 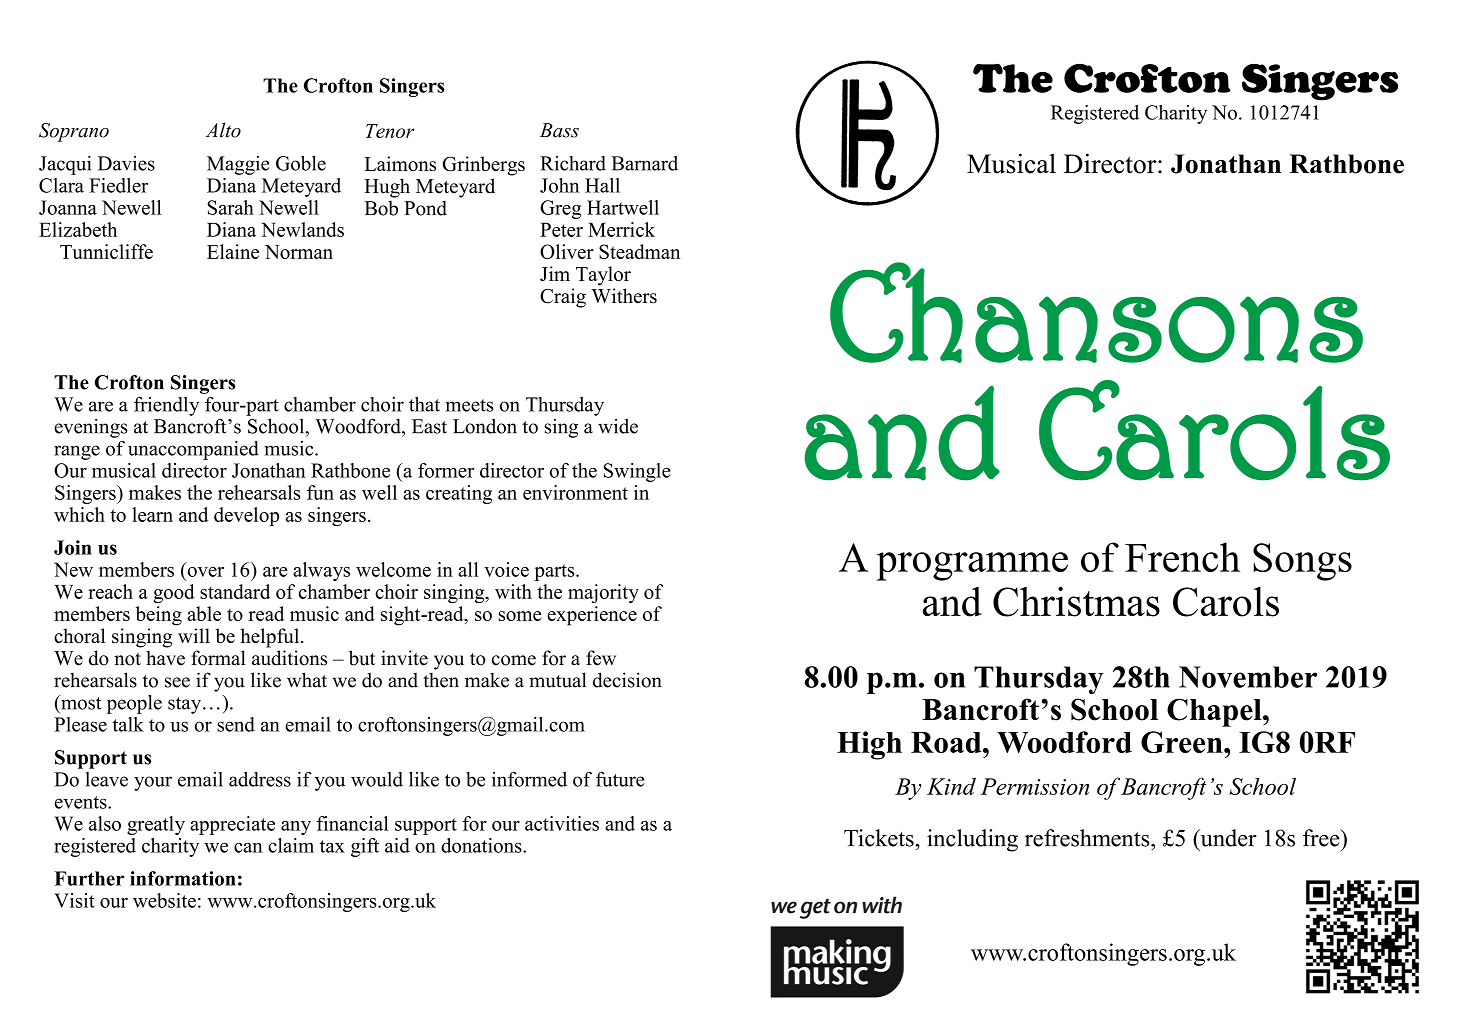 What do you see at coordinates (618, 426) in the page?
I see `wide` at bounding box center [618, 426].
